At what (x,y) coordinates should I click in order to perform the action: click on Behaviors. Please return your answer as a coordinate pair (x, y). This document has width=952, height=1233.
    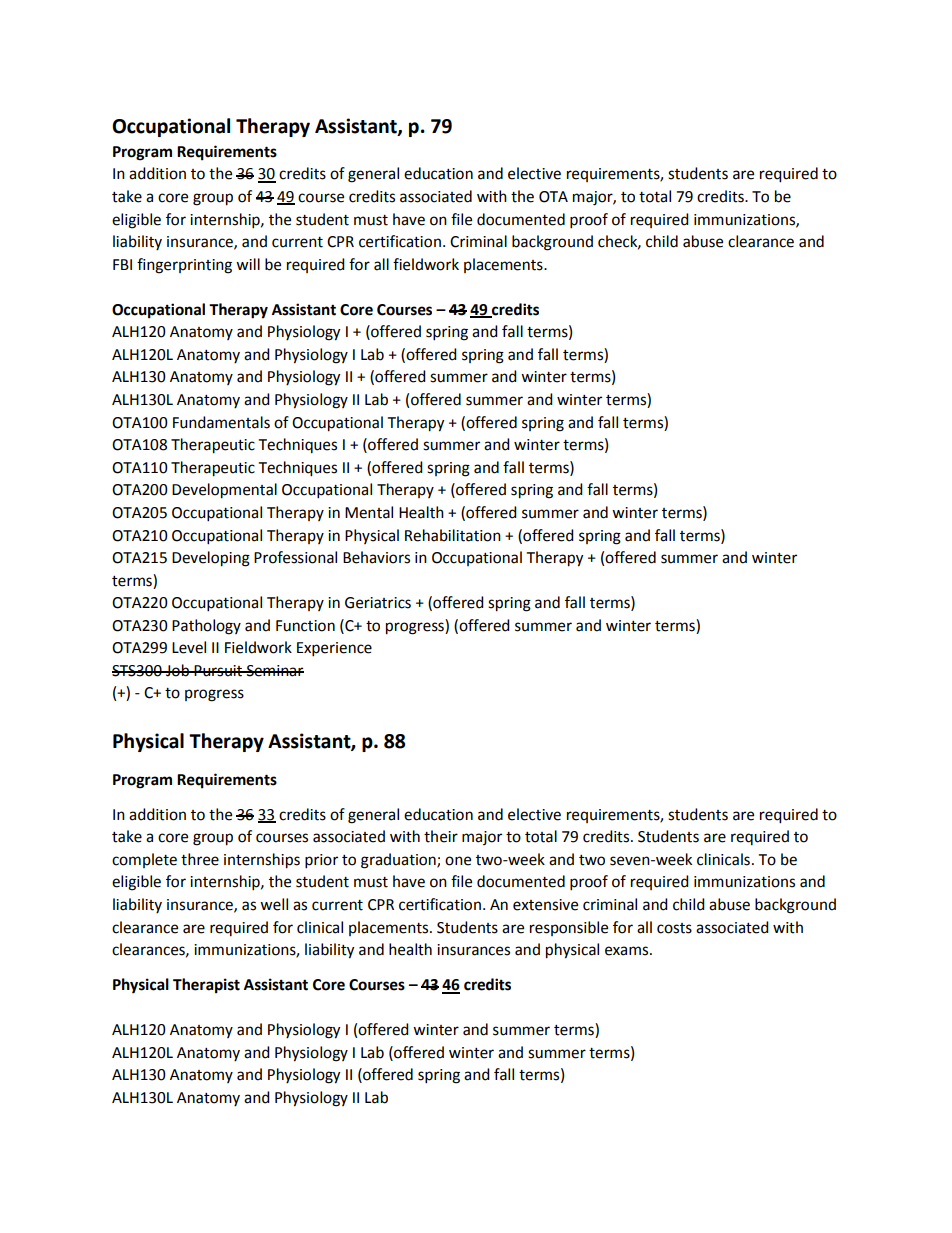
    Looking at the image, I should click on (376, 557).
